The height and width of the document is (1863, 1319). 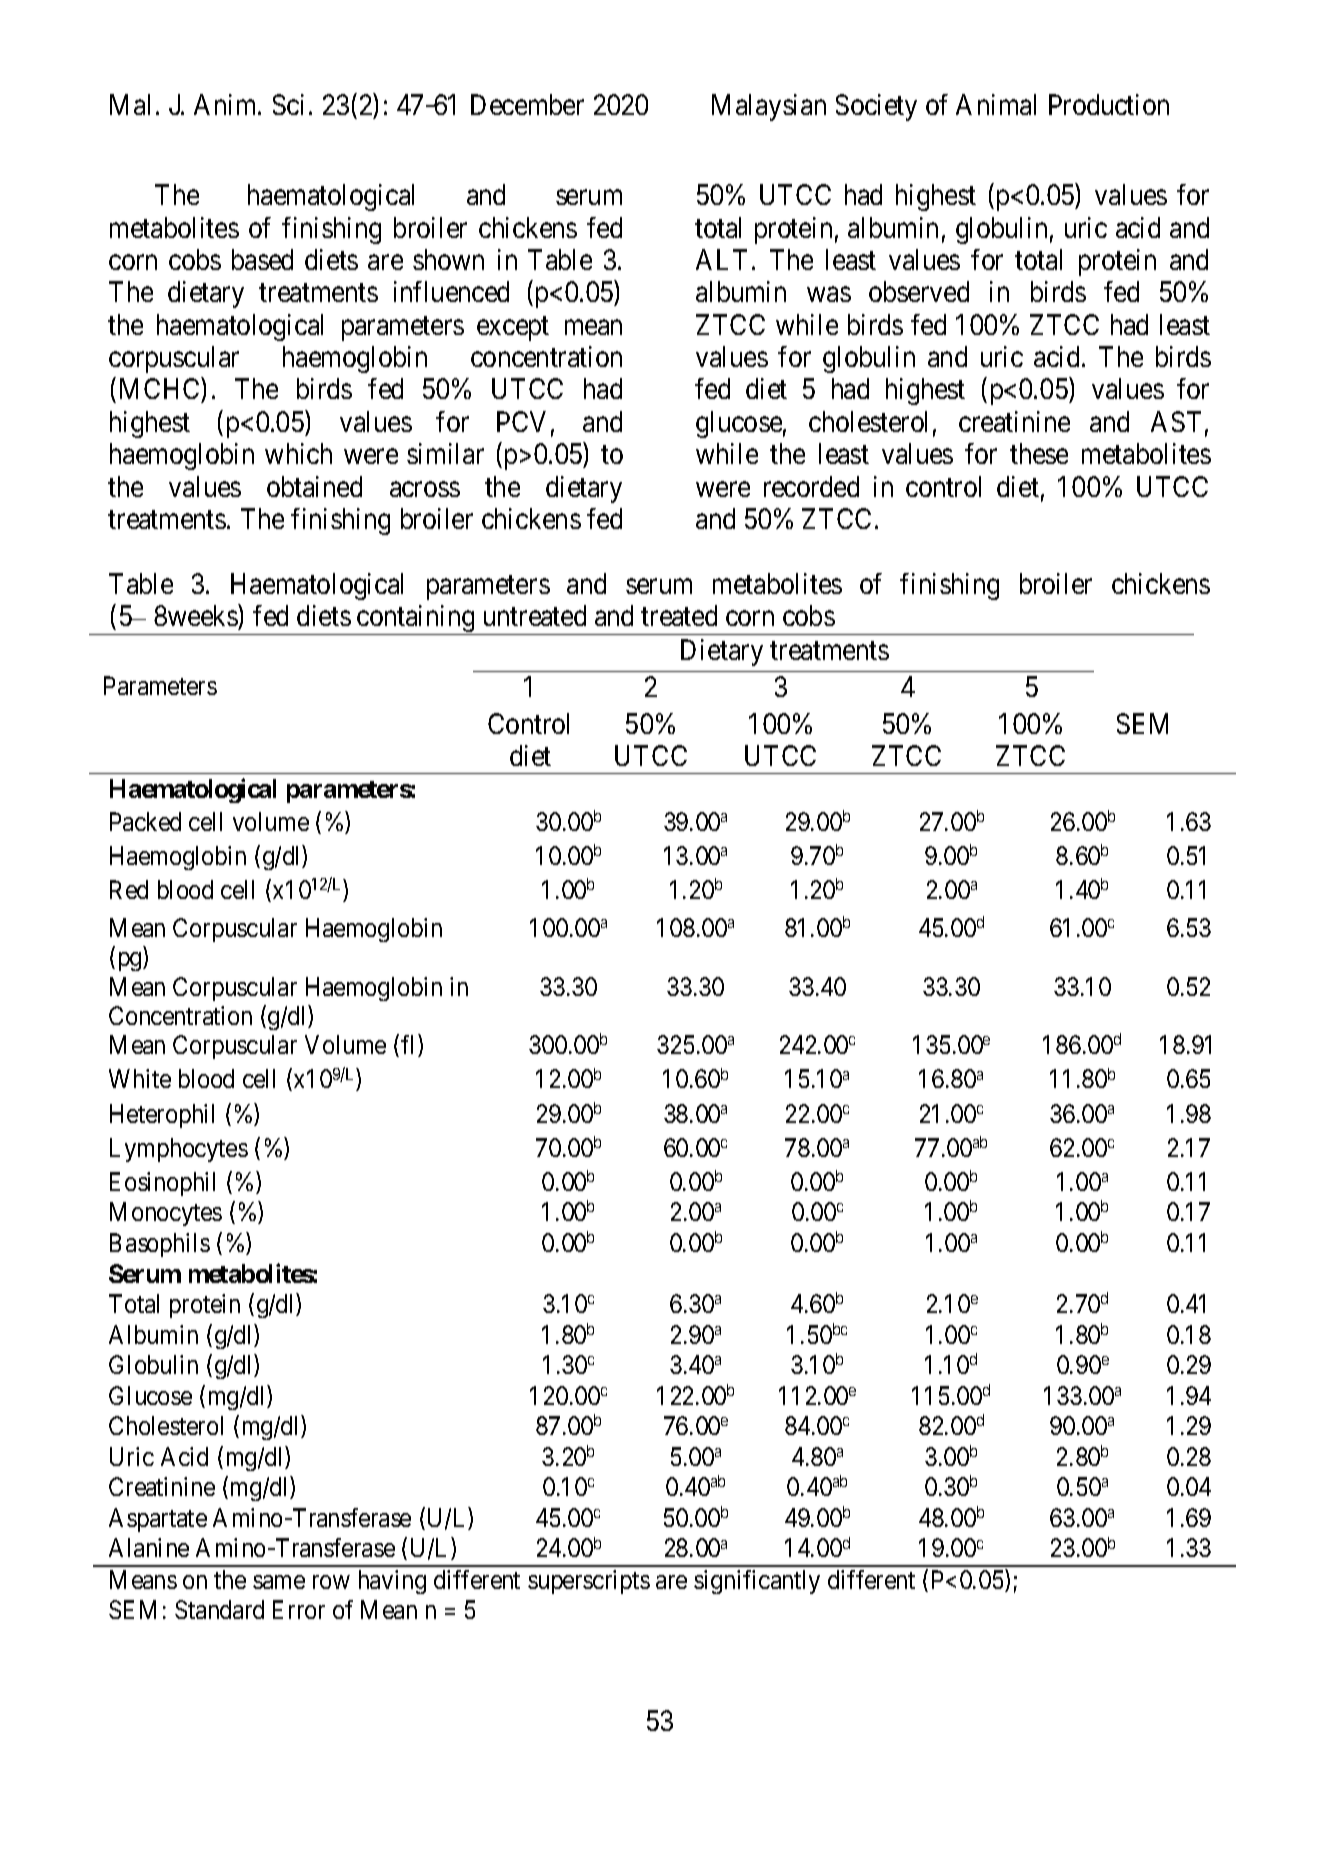 What do you see at coordinates (757, 1582) in the document?
I see `significantly` at bounding box center [757, 1582].
